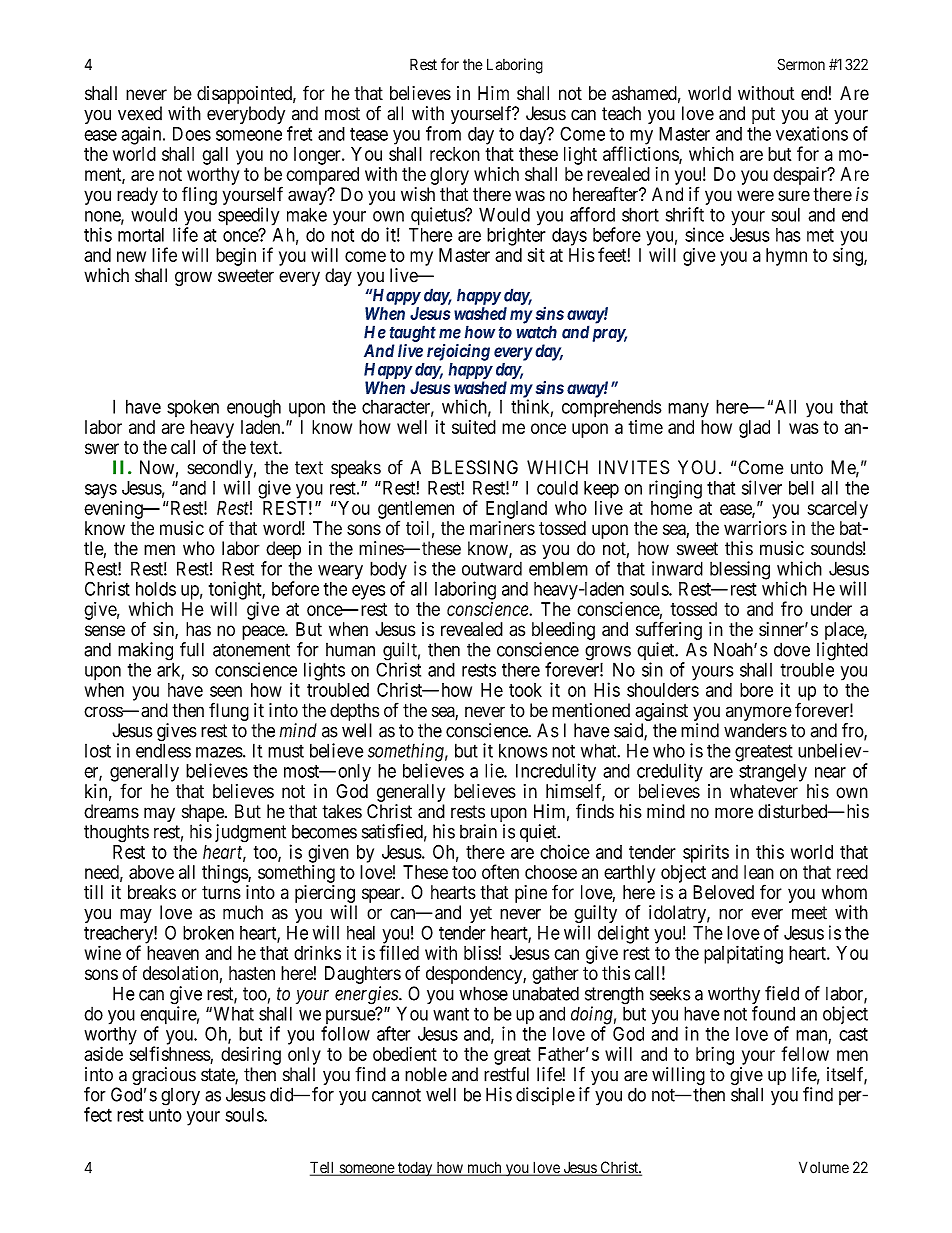 The height and width of the page is (1233, 952). Describe the element at coordinates (763, 115) in the page. I see `put` at that location.
